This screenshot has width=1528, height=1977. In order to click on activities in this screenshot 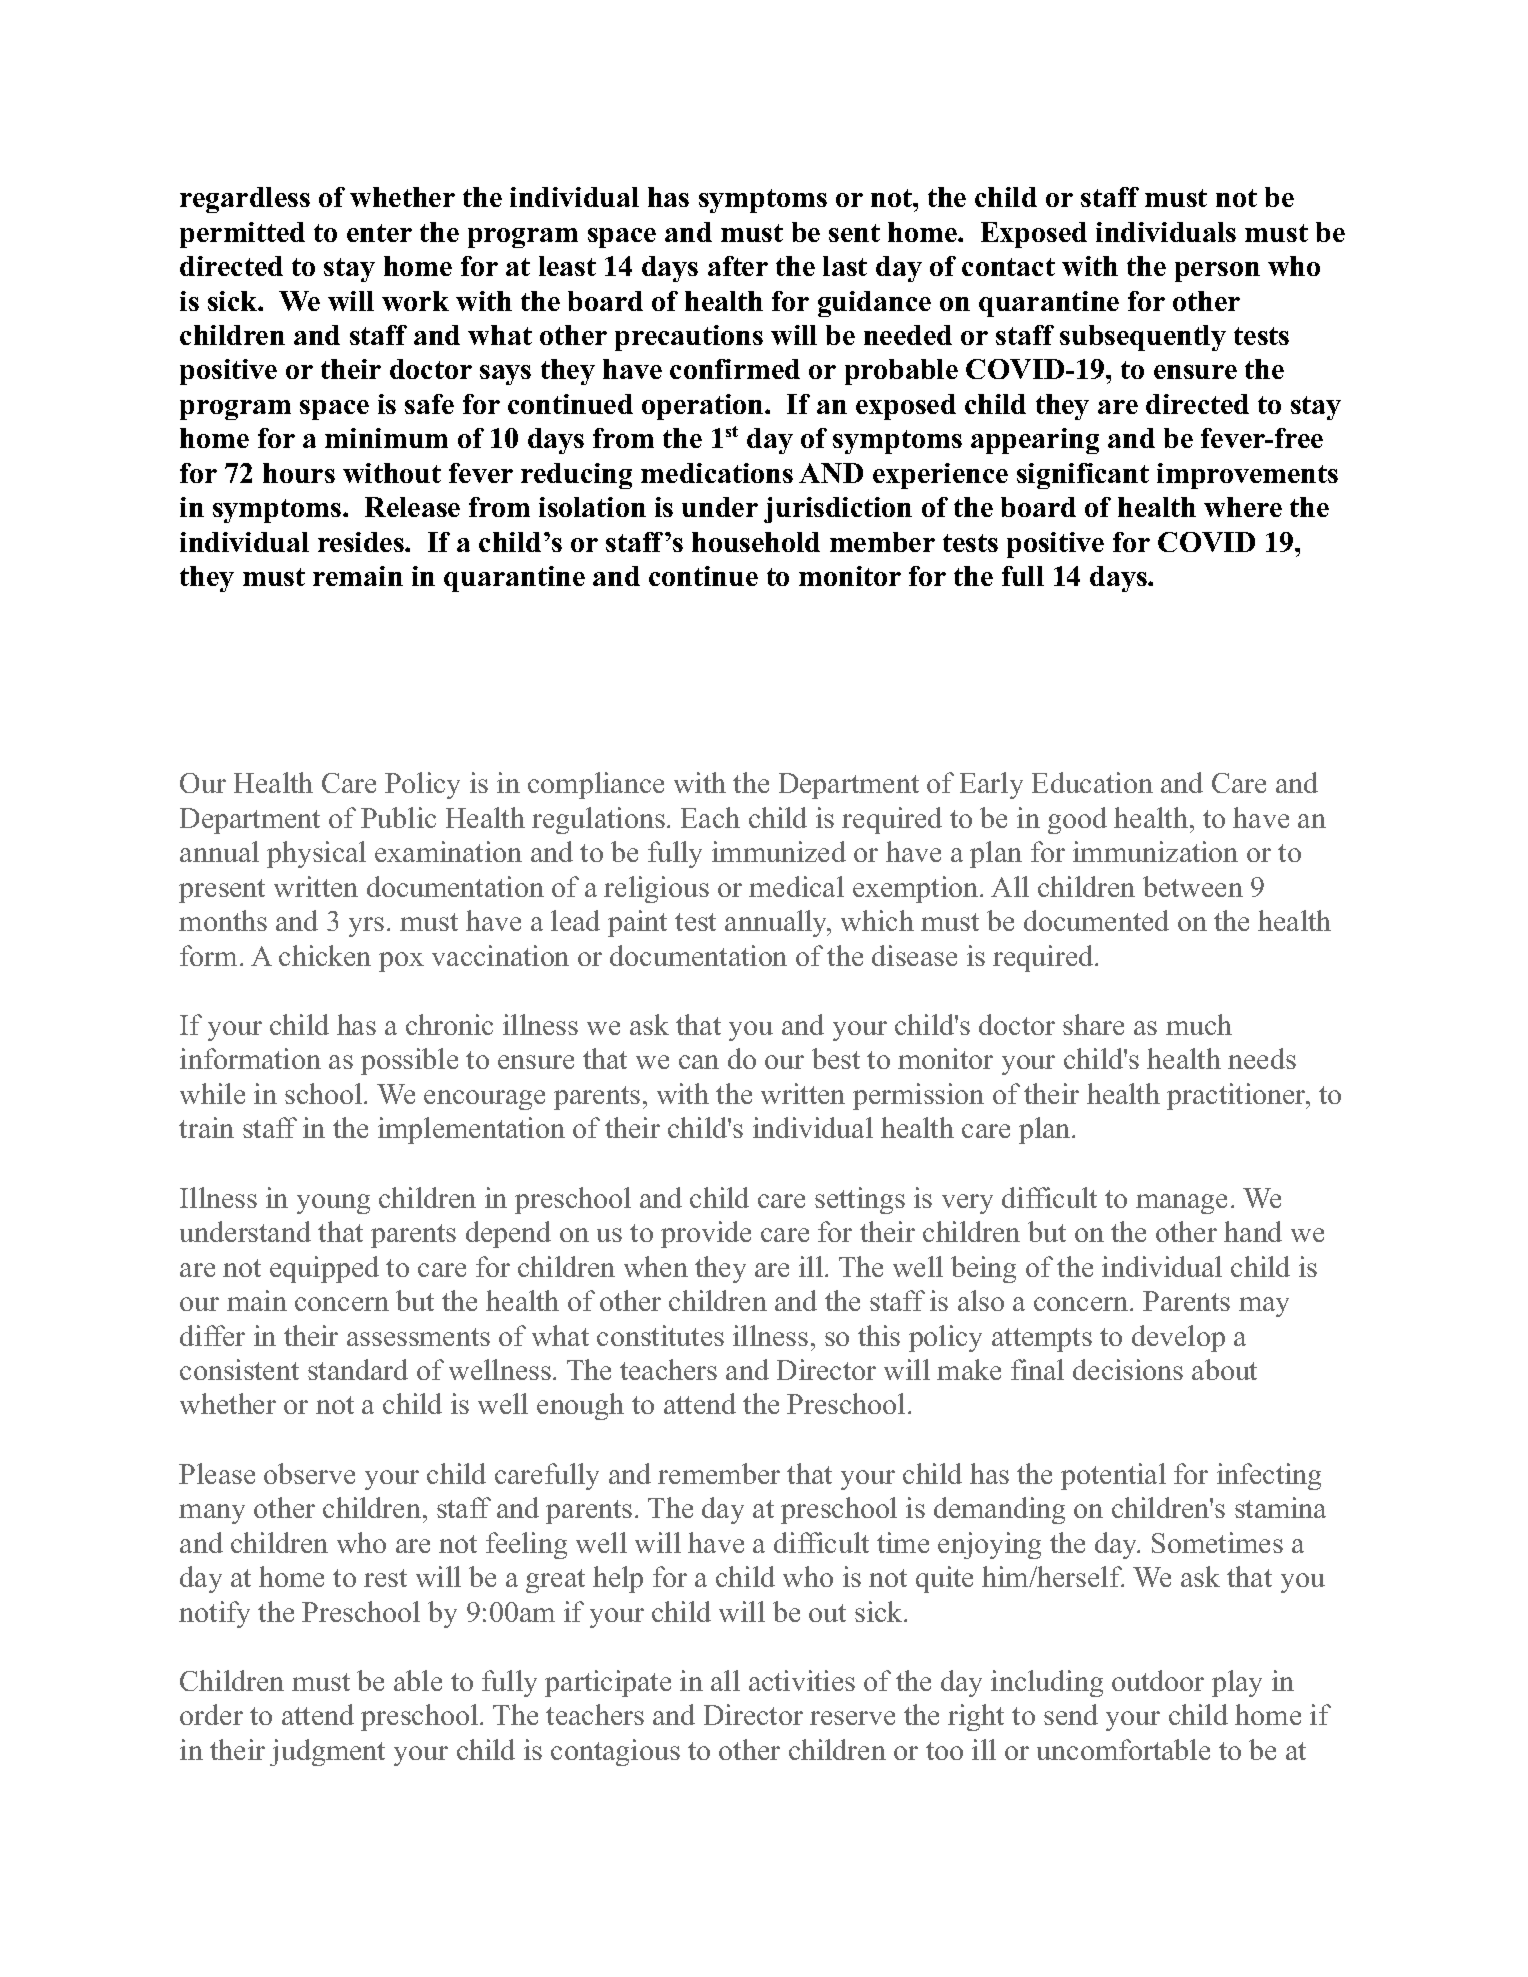, I will do `click(802, 1680)`.
